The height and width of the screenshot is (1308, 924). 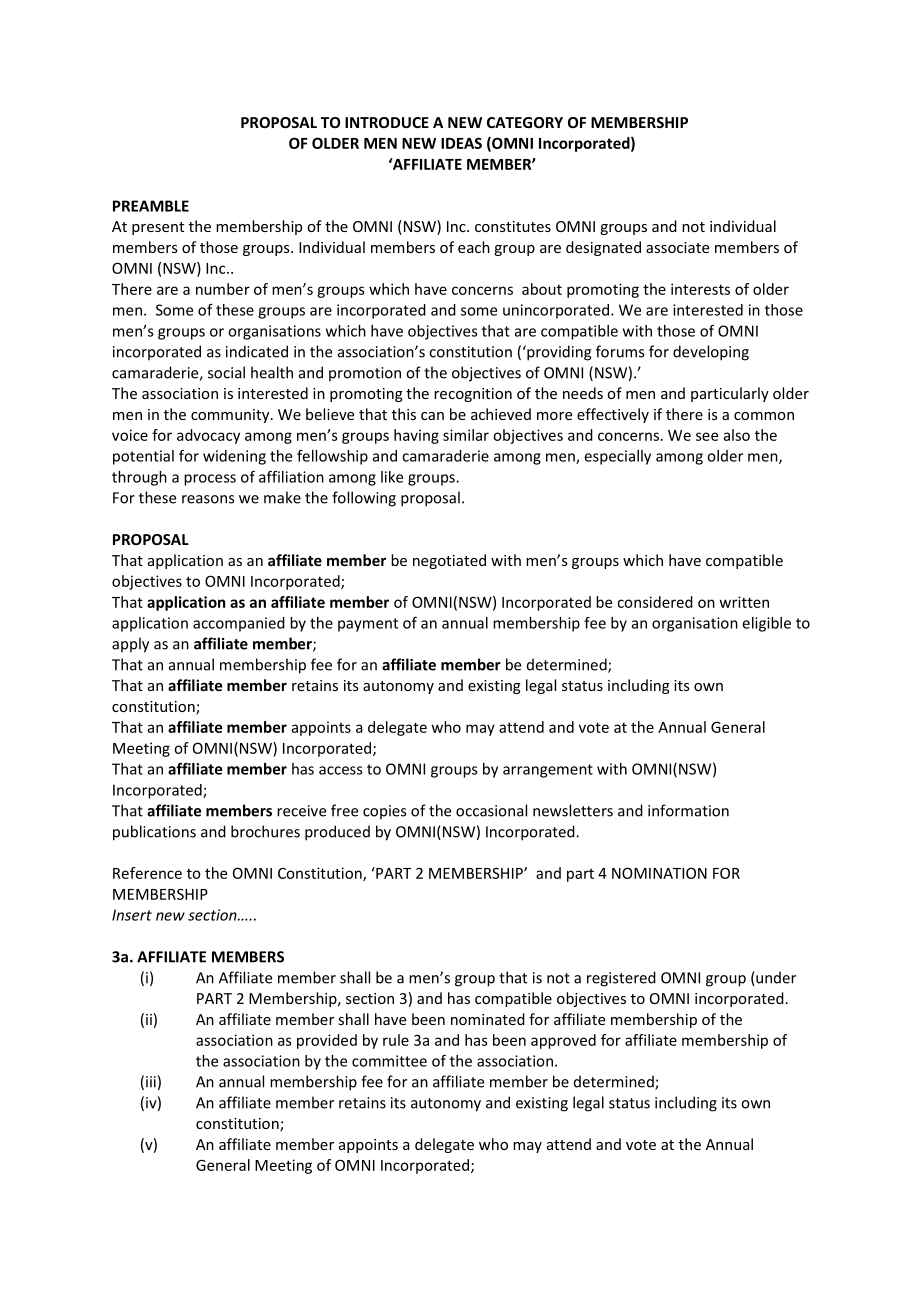 What do you see at coordinates (466, 435) in the screenshot?
I see `similar` at bounding box center [466, 435].
